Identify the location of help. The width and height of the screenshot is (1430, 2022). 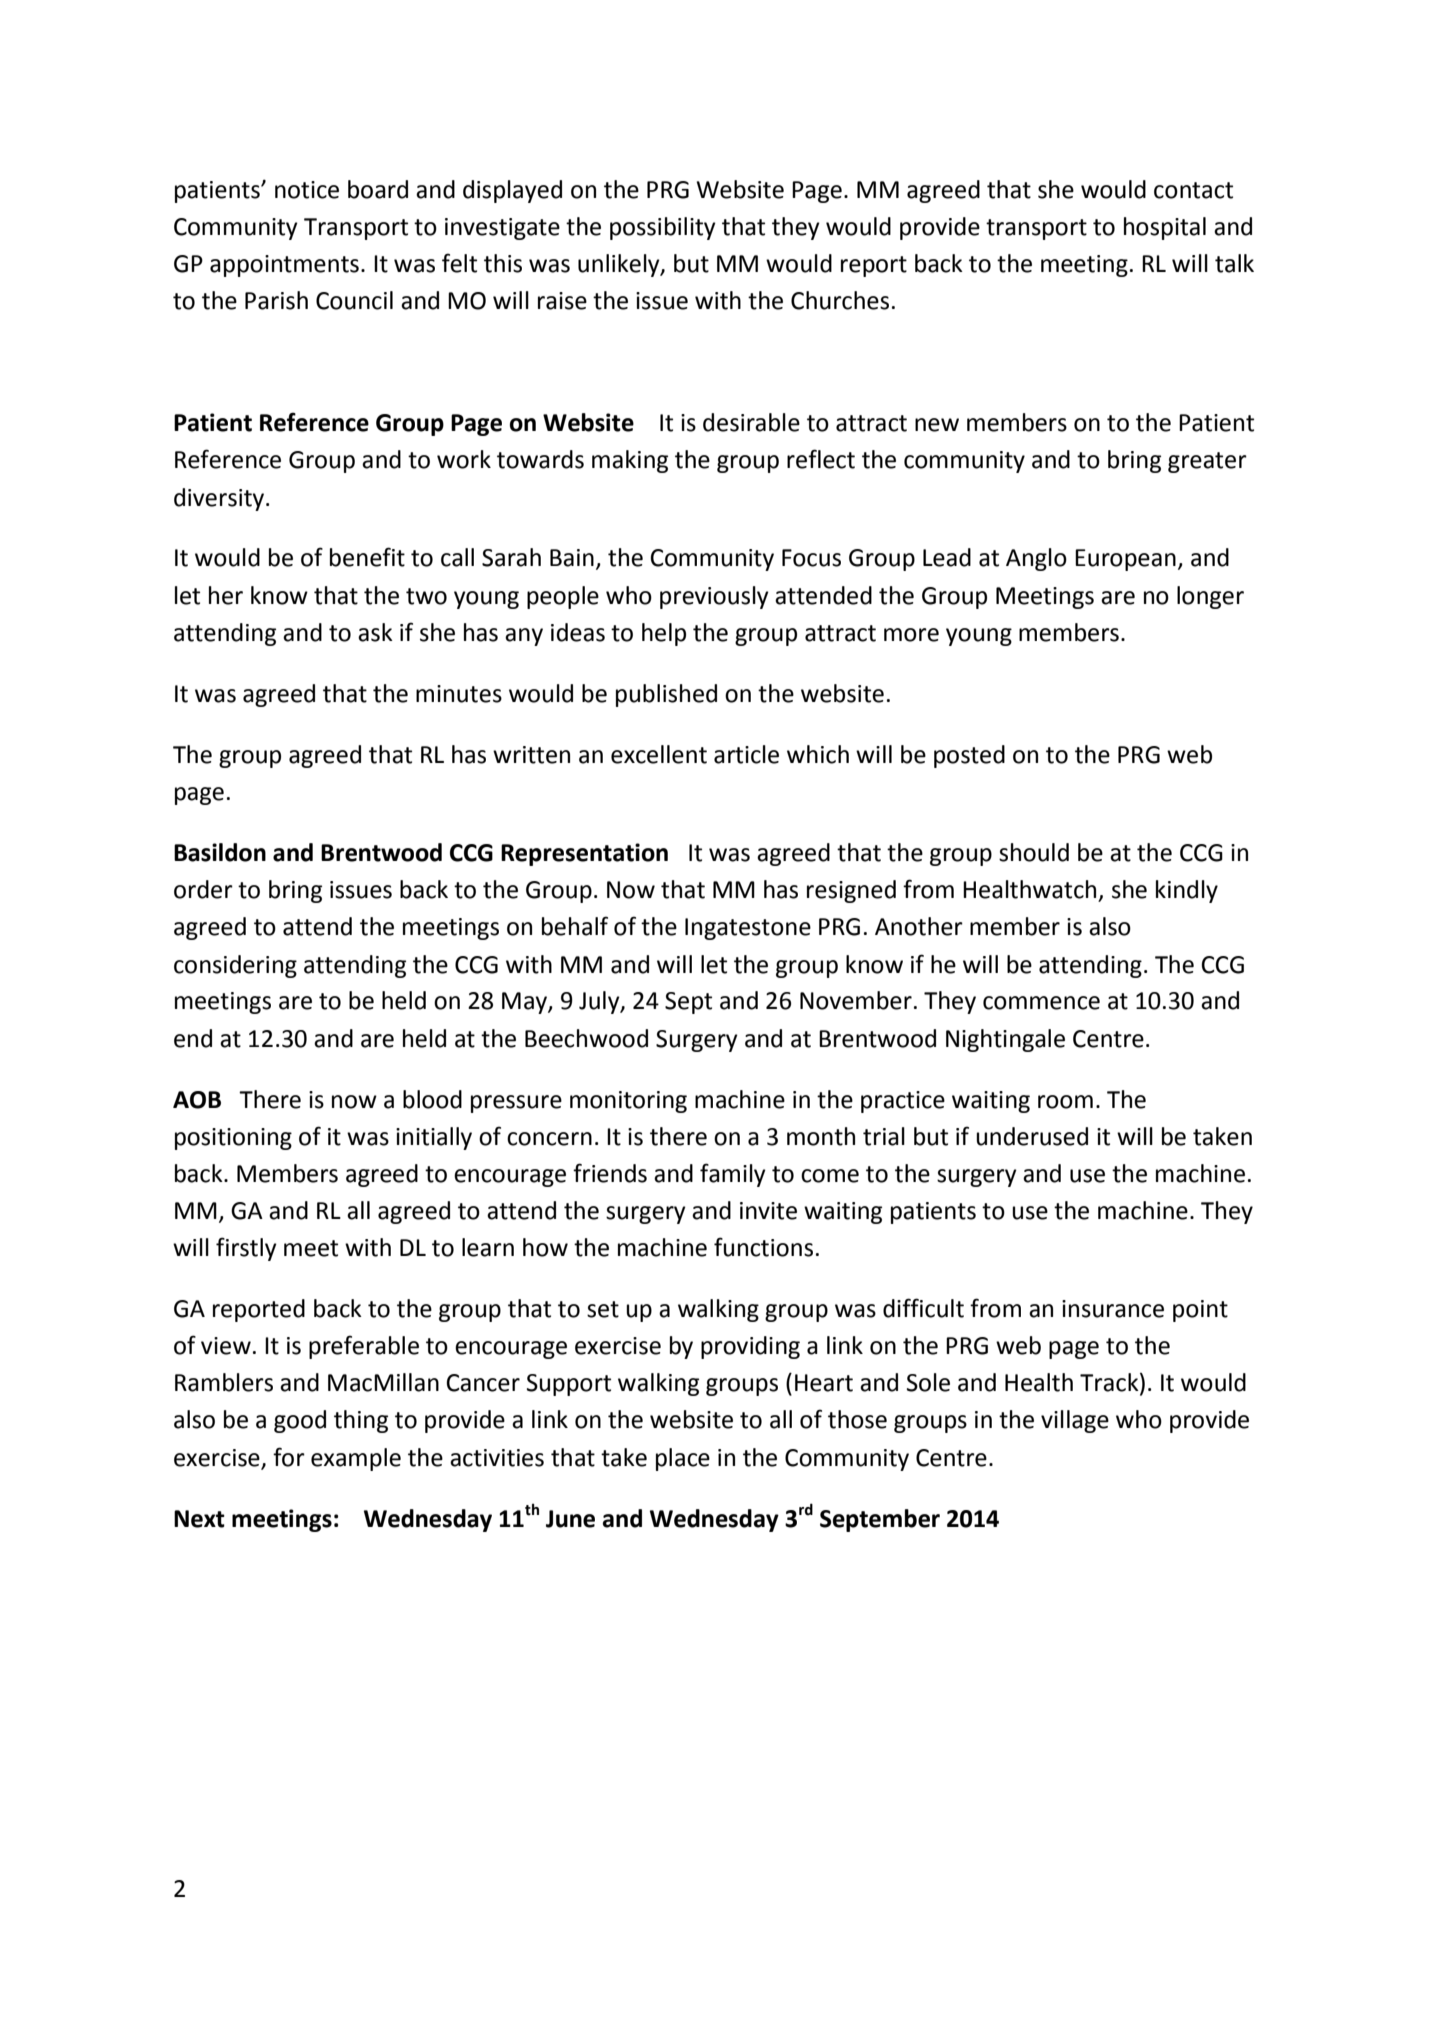
(664, 634).
